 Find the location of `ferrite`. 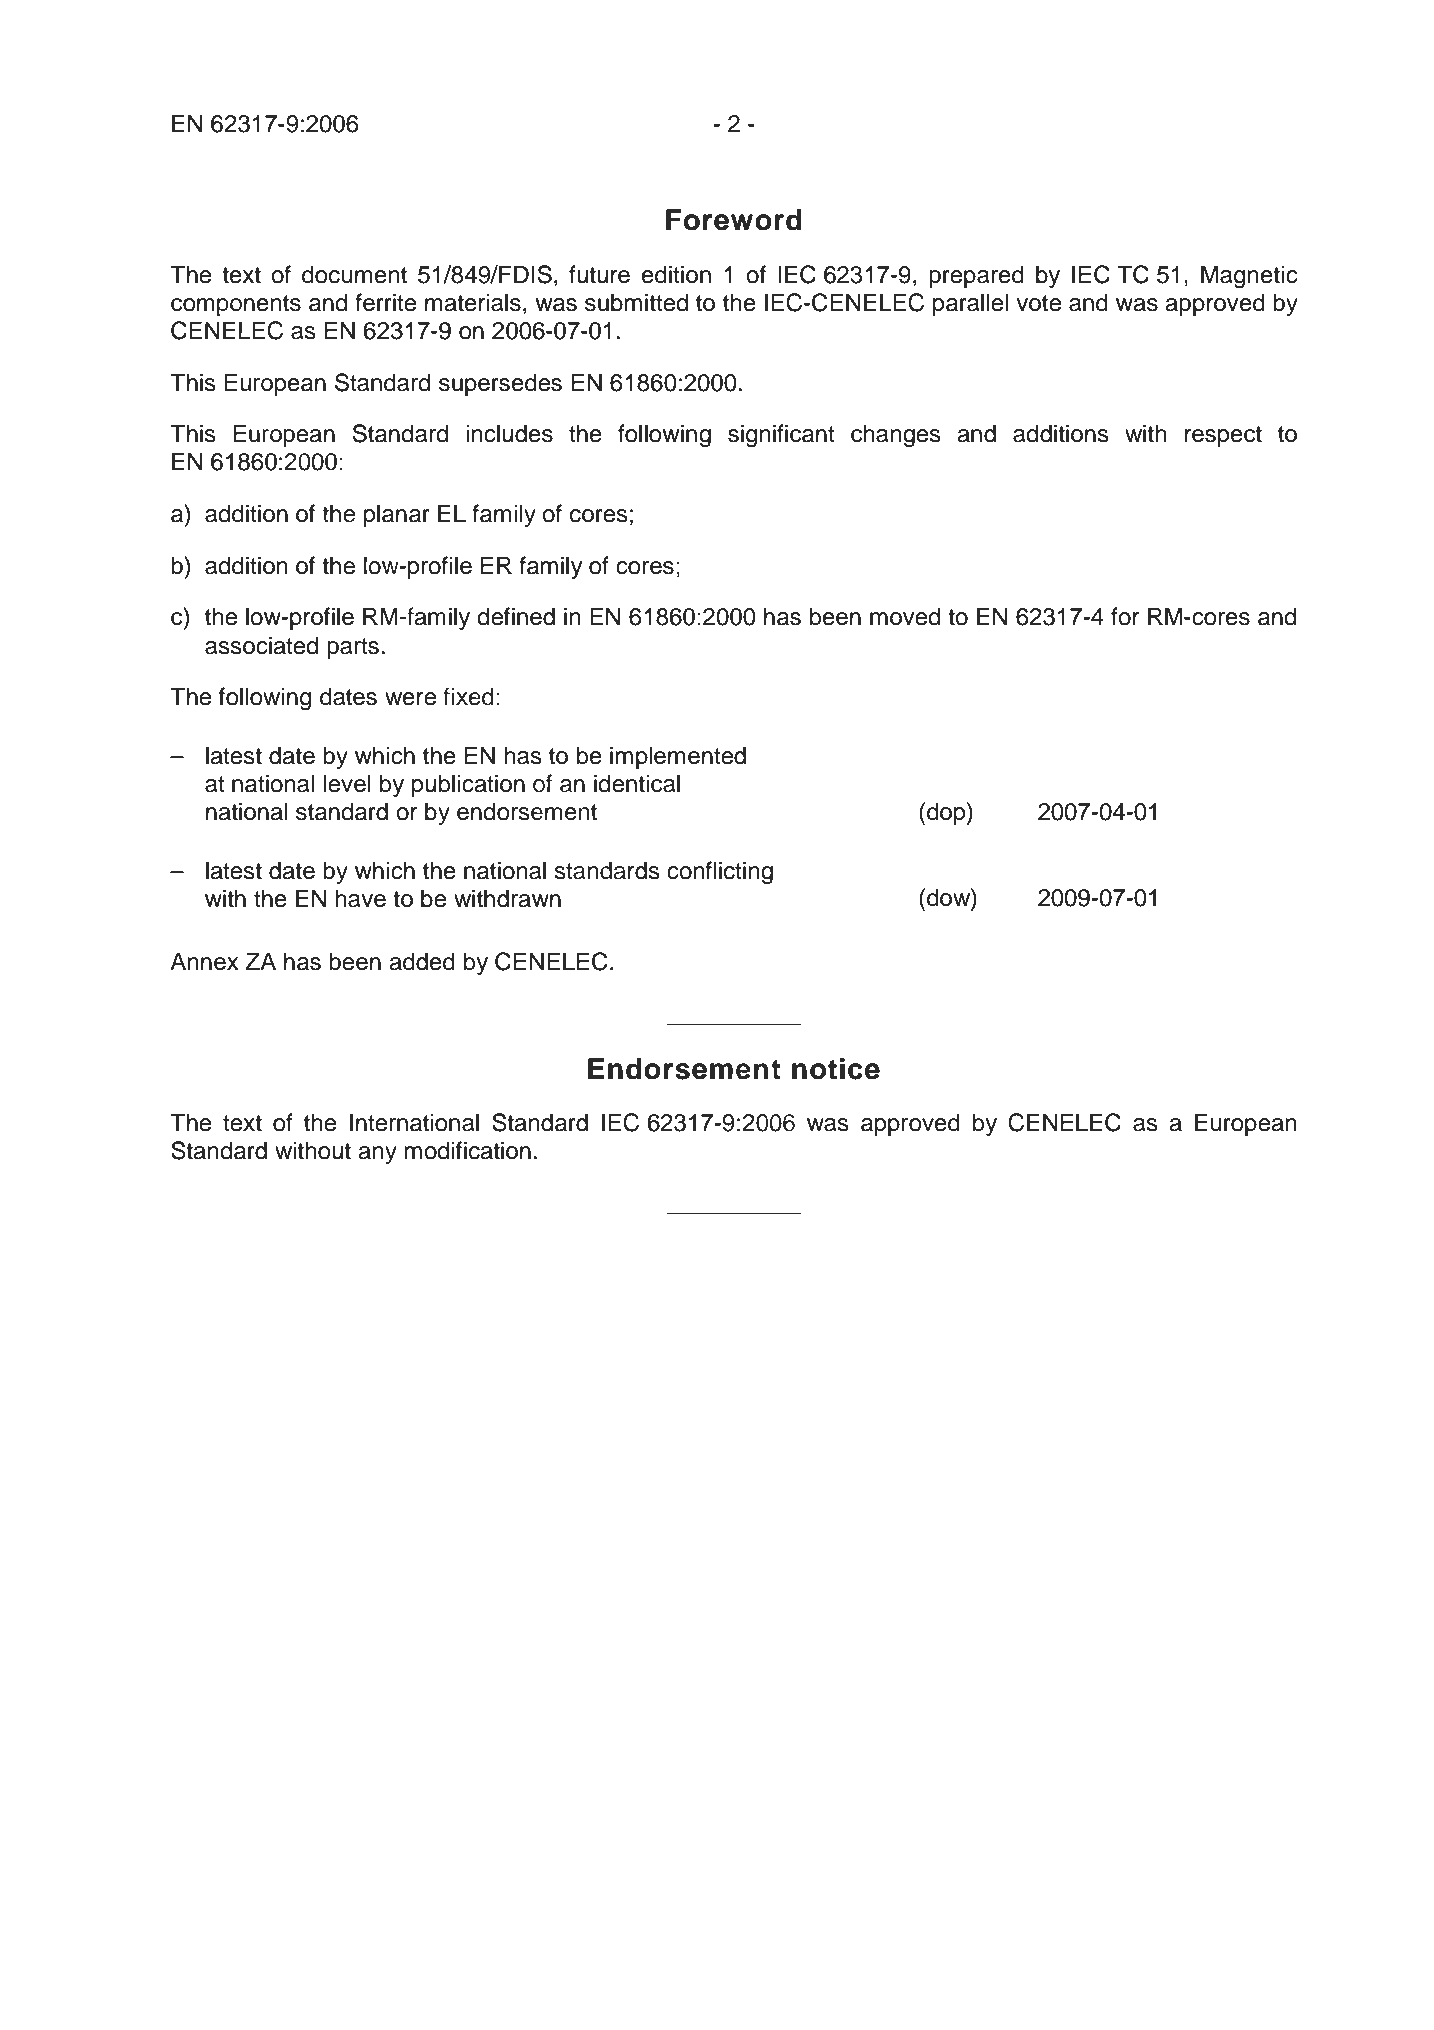

ferrite is located at coordinates (385, 302).
